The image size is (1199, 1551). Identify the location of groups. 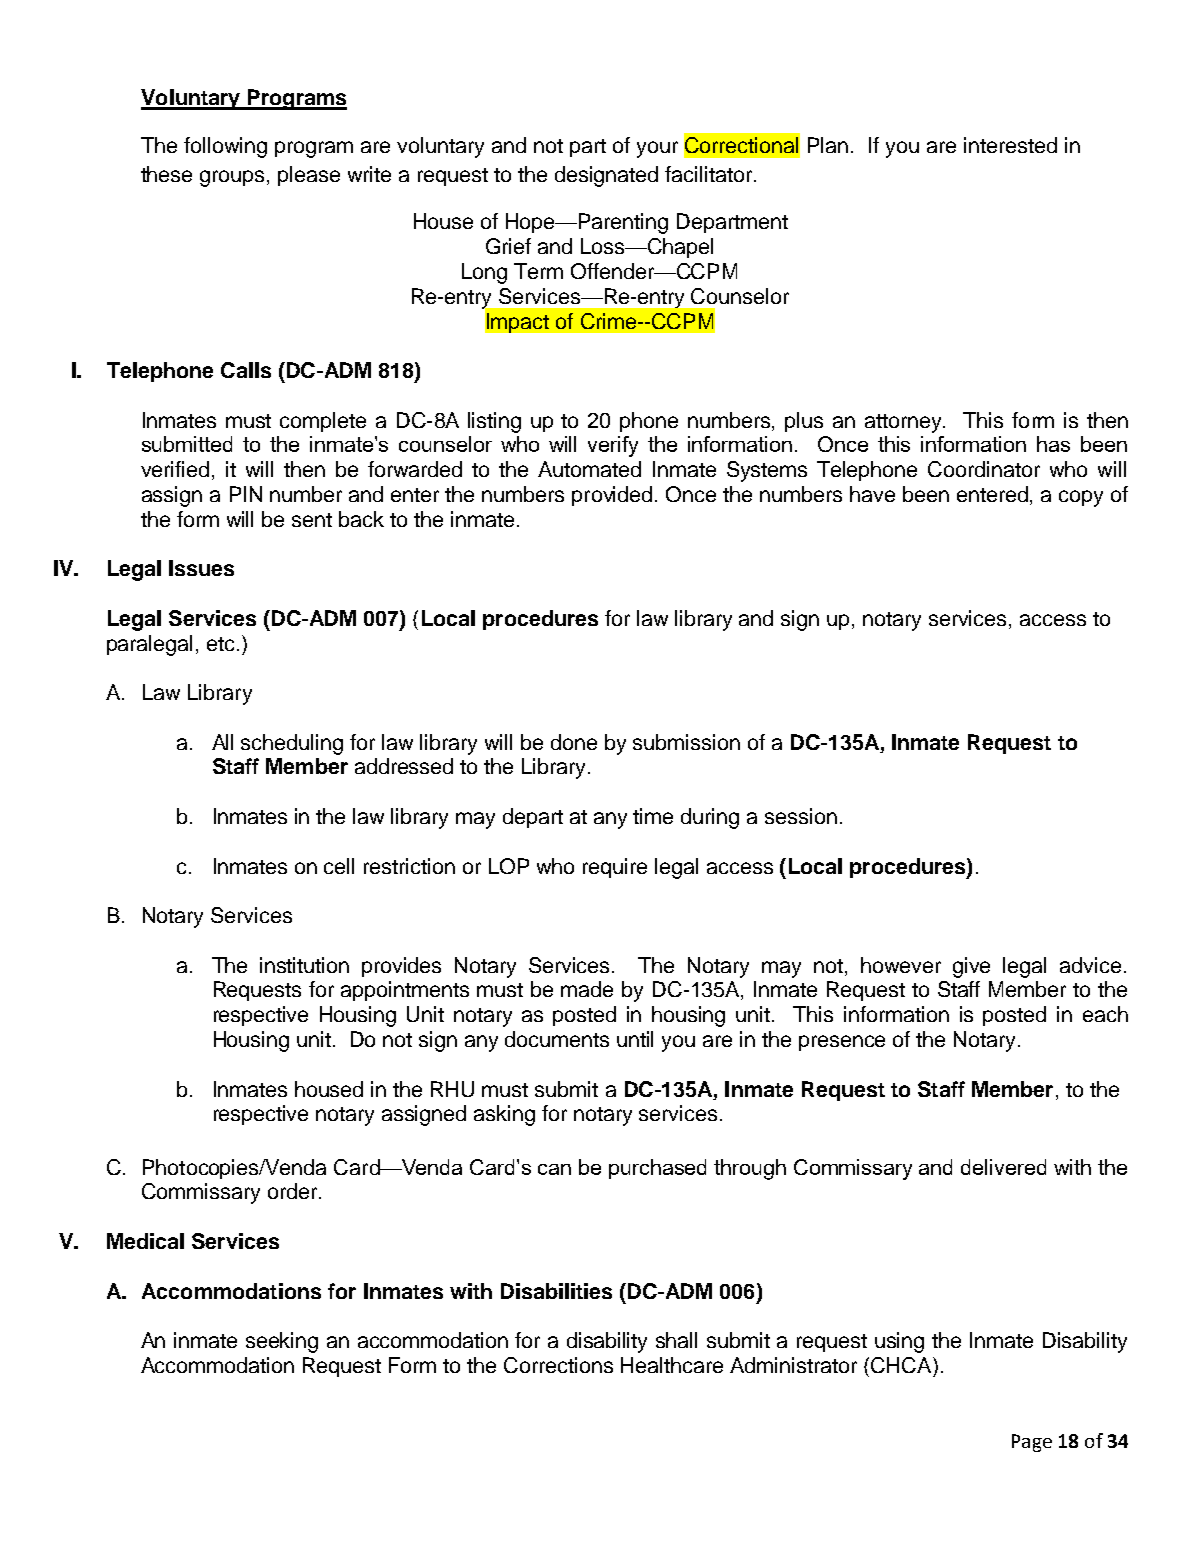
(234, 178).
